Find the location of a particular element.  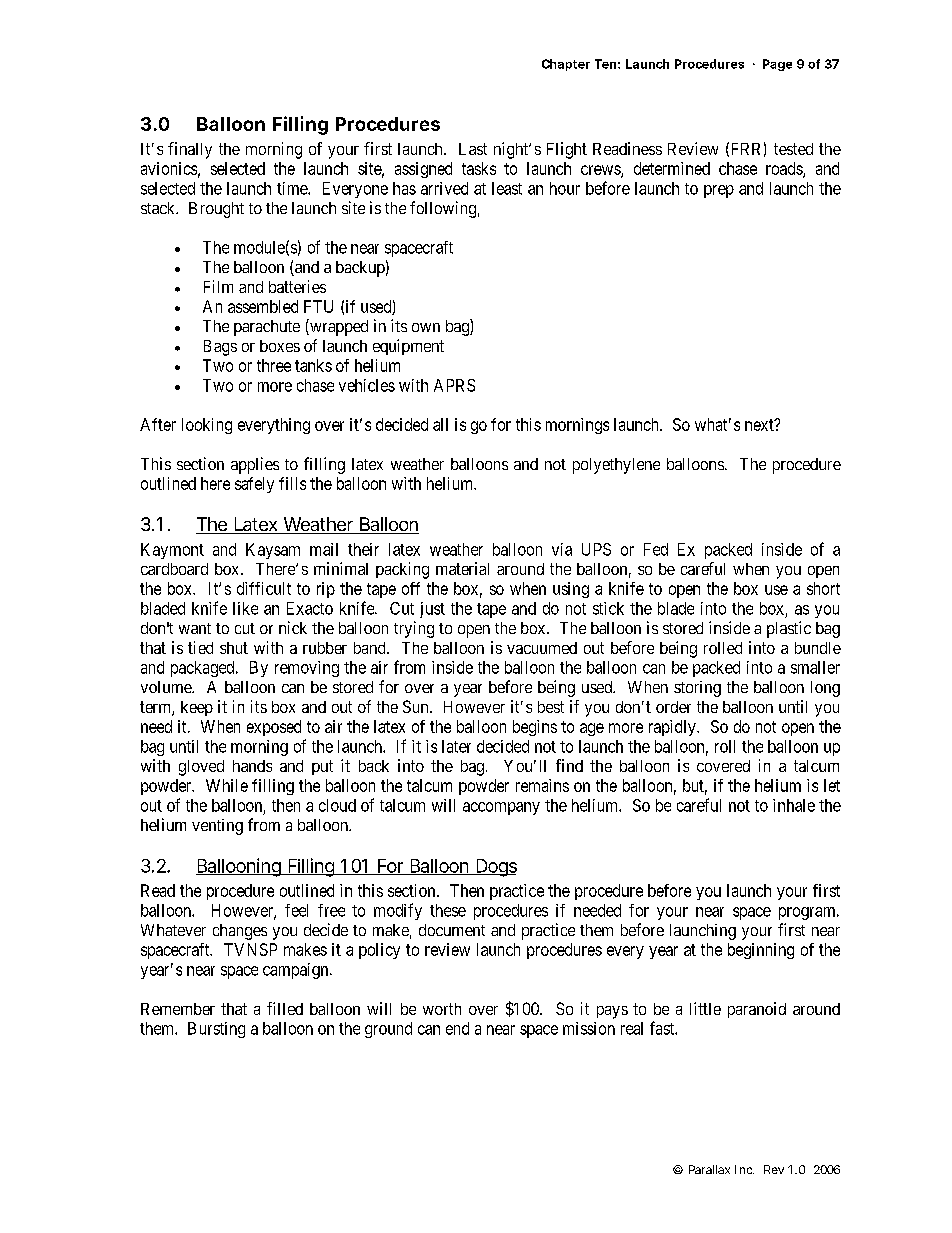

next is located at coordinates (760, 425).
